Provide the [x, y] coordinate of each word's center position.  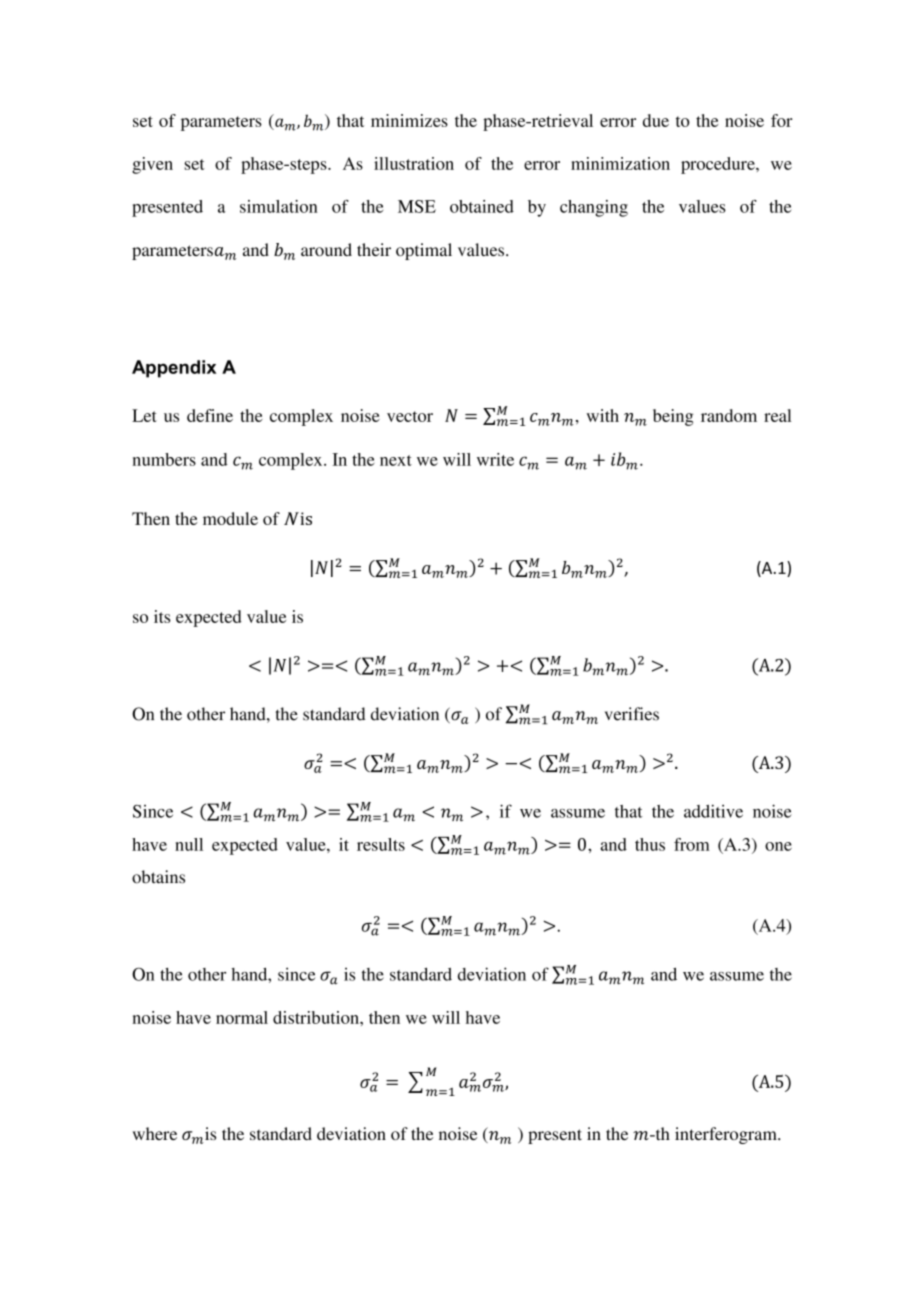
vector [410, 416]
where [155, 1133]
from [692, 844]
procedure [719, 165]
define [210, 415]
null [189, 844]
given [152, 165]
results [381, 844]
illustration [414, 163]
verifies [632, 714]
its [162, 616]
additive [713, 811]
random [729, 415]
